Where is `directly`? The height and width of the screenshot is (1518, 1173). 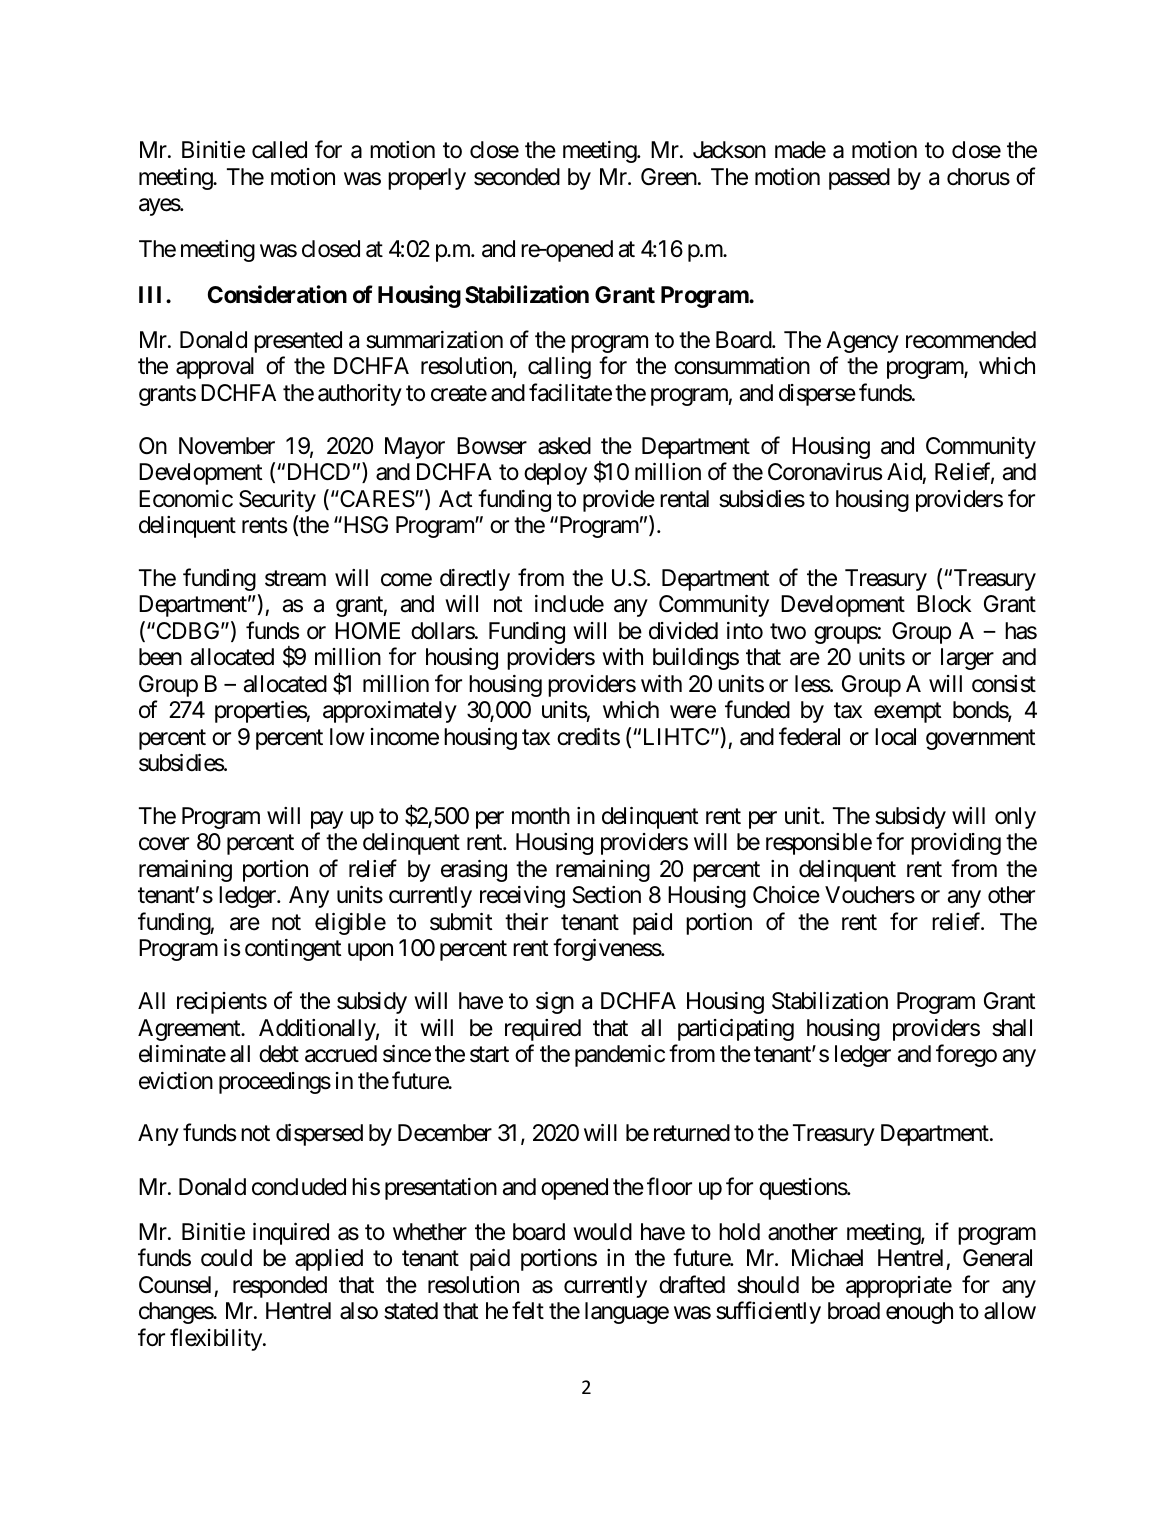
directly is located at coordinates (475, 580).
